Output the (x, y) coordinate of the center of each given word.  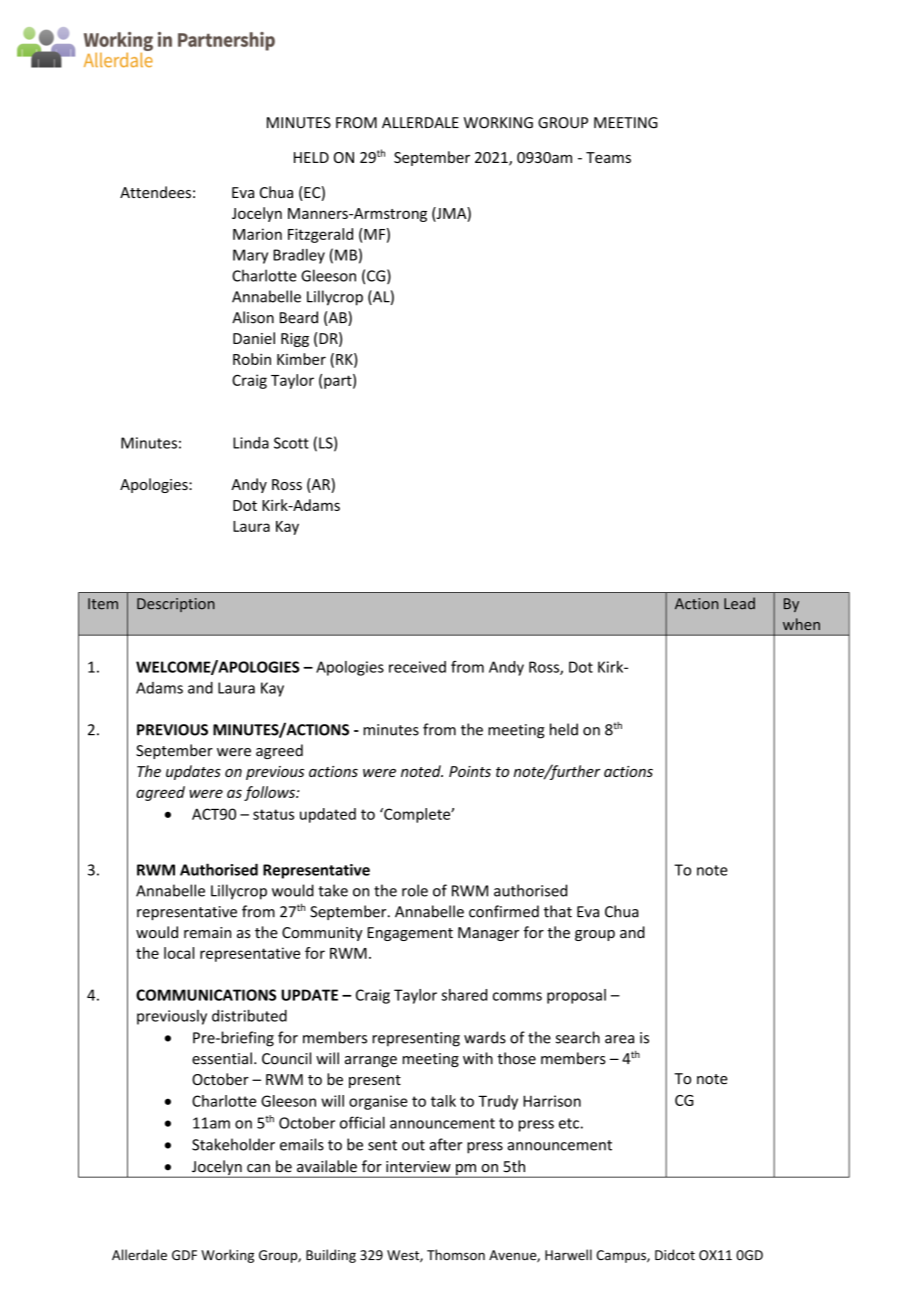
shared (464, 995)
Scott (291, 443)
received (417, 667)
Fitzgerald (320, 235)
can (258, 1168)
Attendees (155, 192)
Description (176, 605)
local (179, 953)
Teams (608, 157)
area (619, 1039)
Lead (739, 603)
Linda (251, 443)
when (801, 624)
